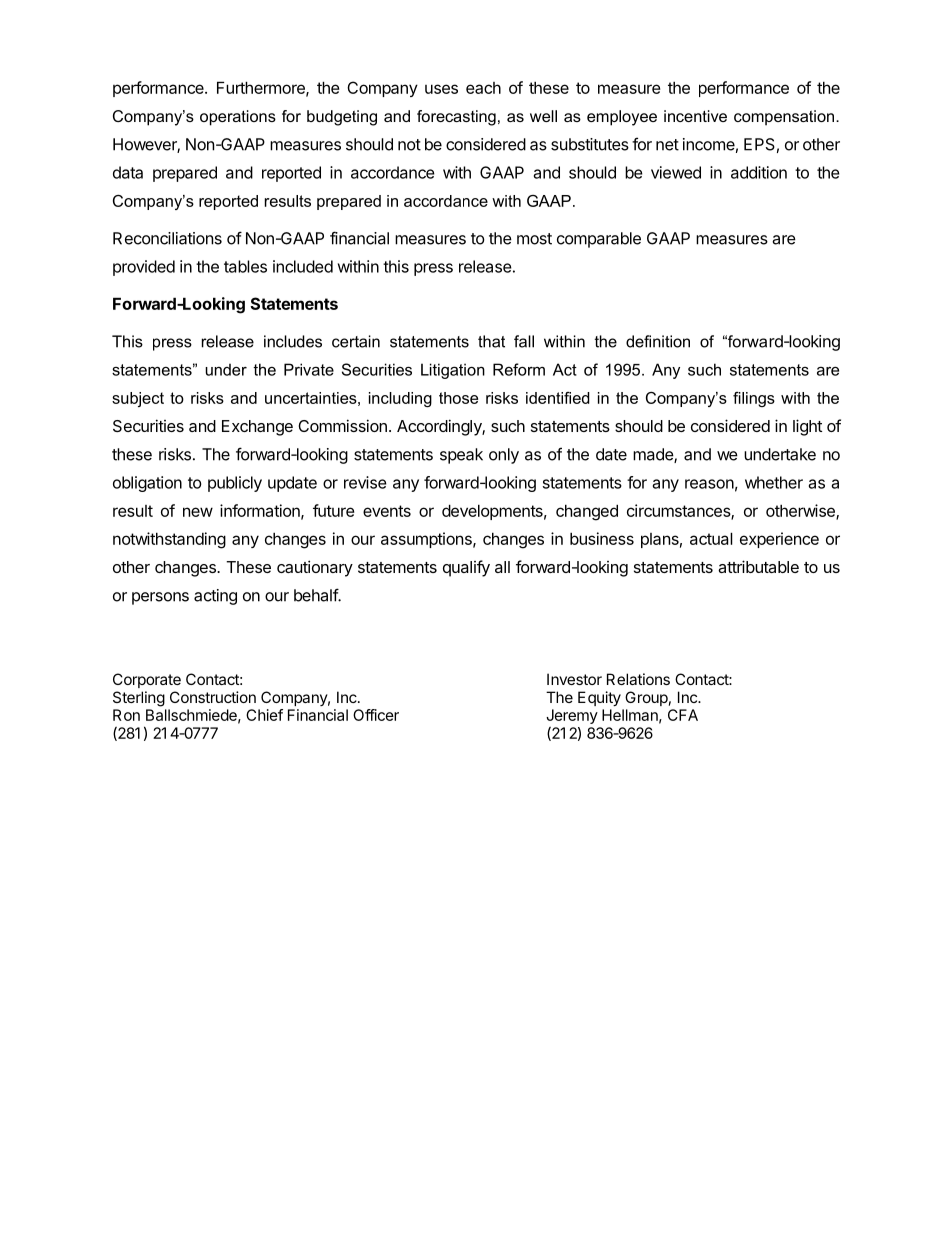  I want to click on subject, so click(138, 399).
